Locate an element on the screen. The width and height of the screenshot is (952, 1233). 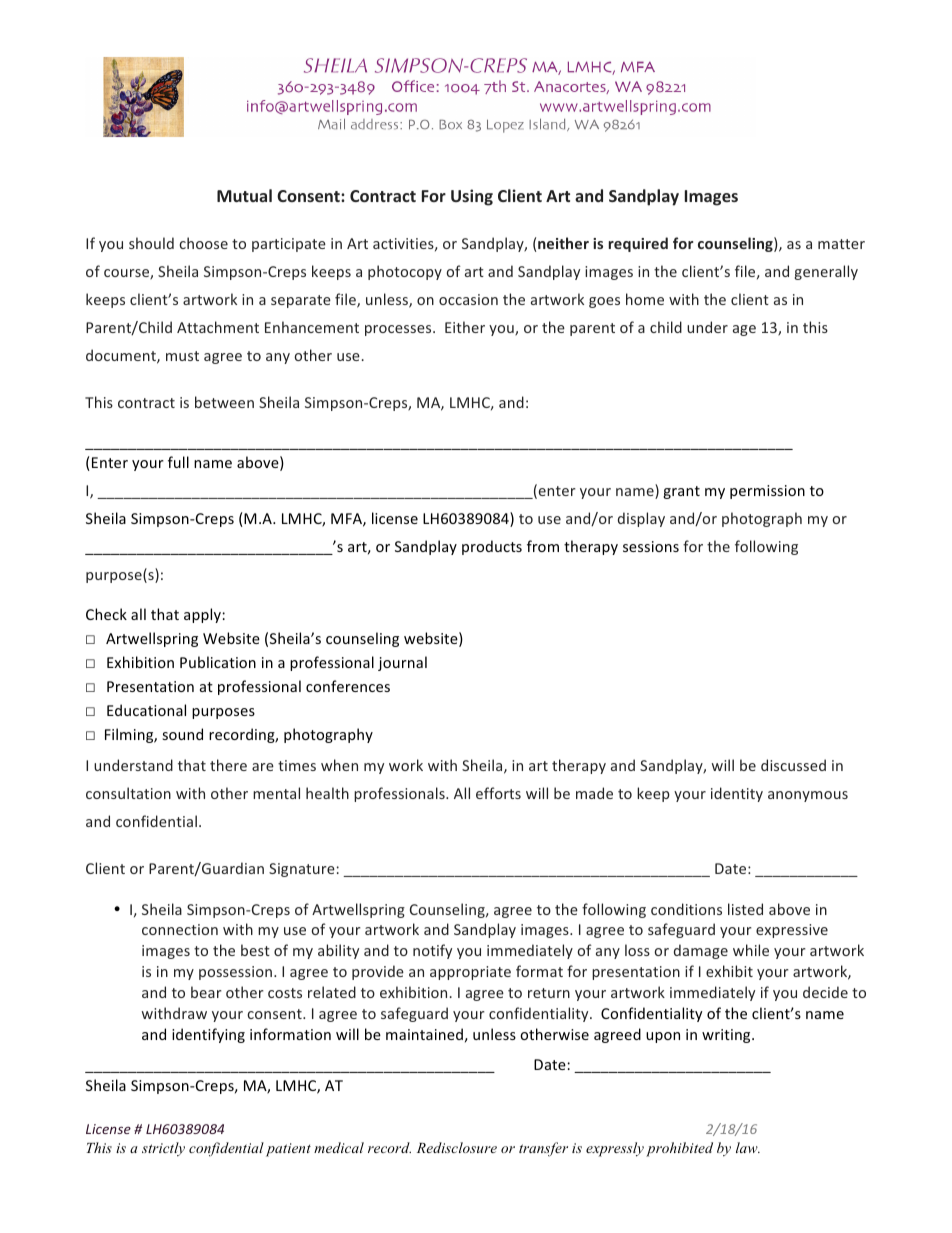
choose is located at coordinates (203, 243).
